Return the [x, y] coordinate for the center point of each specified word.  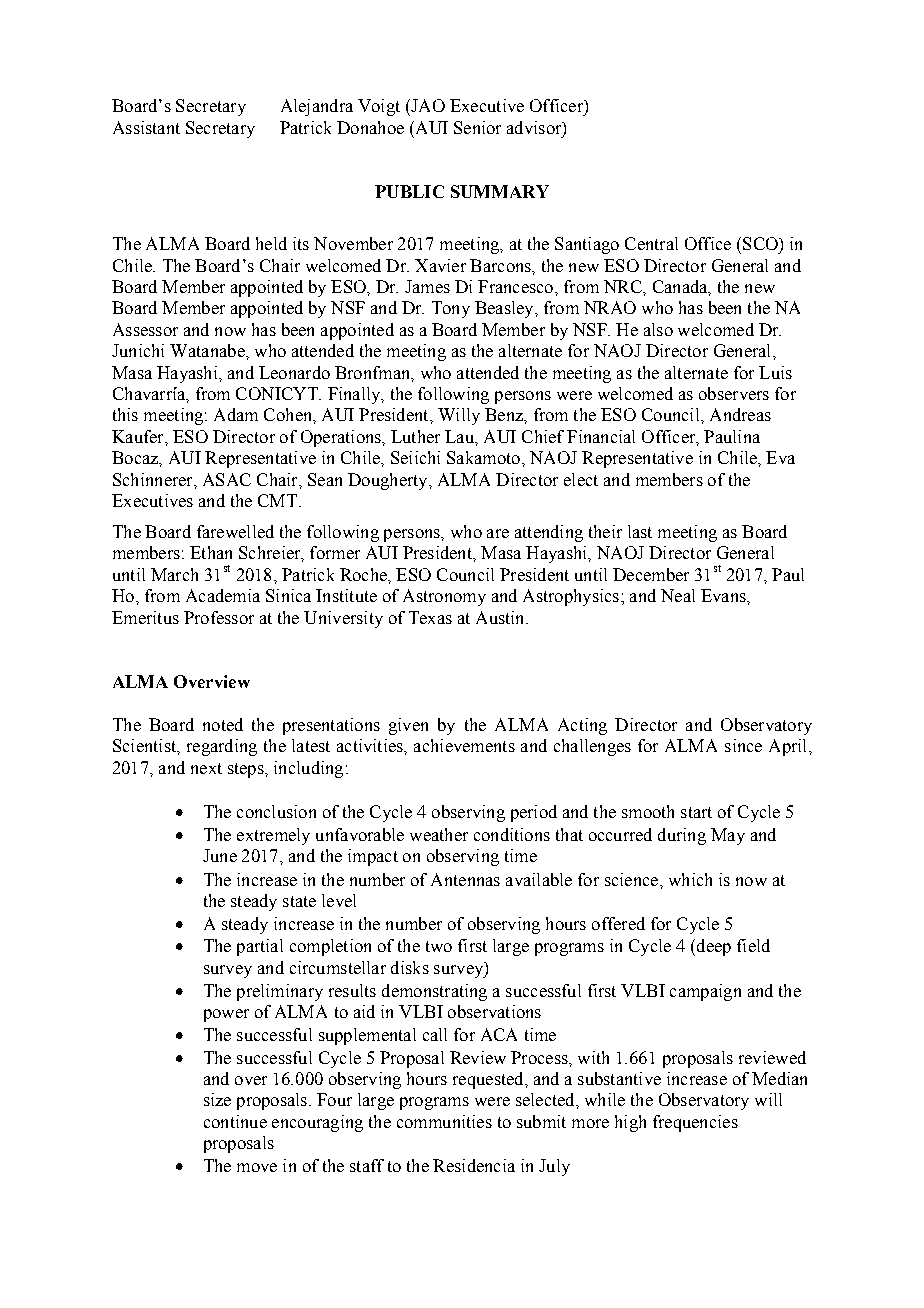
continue [235, 1121]
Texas [430, 617]
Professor [219, 617]
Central [651, 243]
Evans [724, 595]
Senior [477, 127]
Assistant [146, 127]
